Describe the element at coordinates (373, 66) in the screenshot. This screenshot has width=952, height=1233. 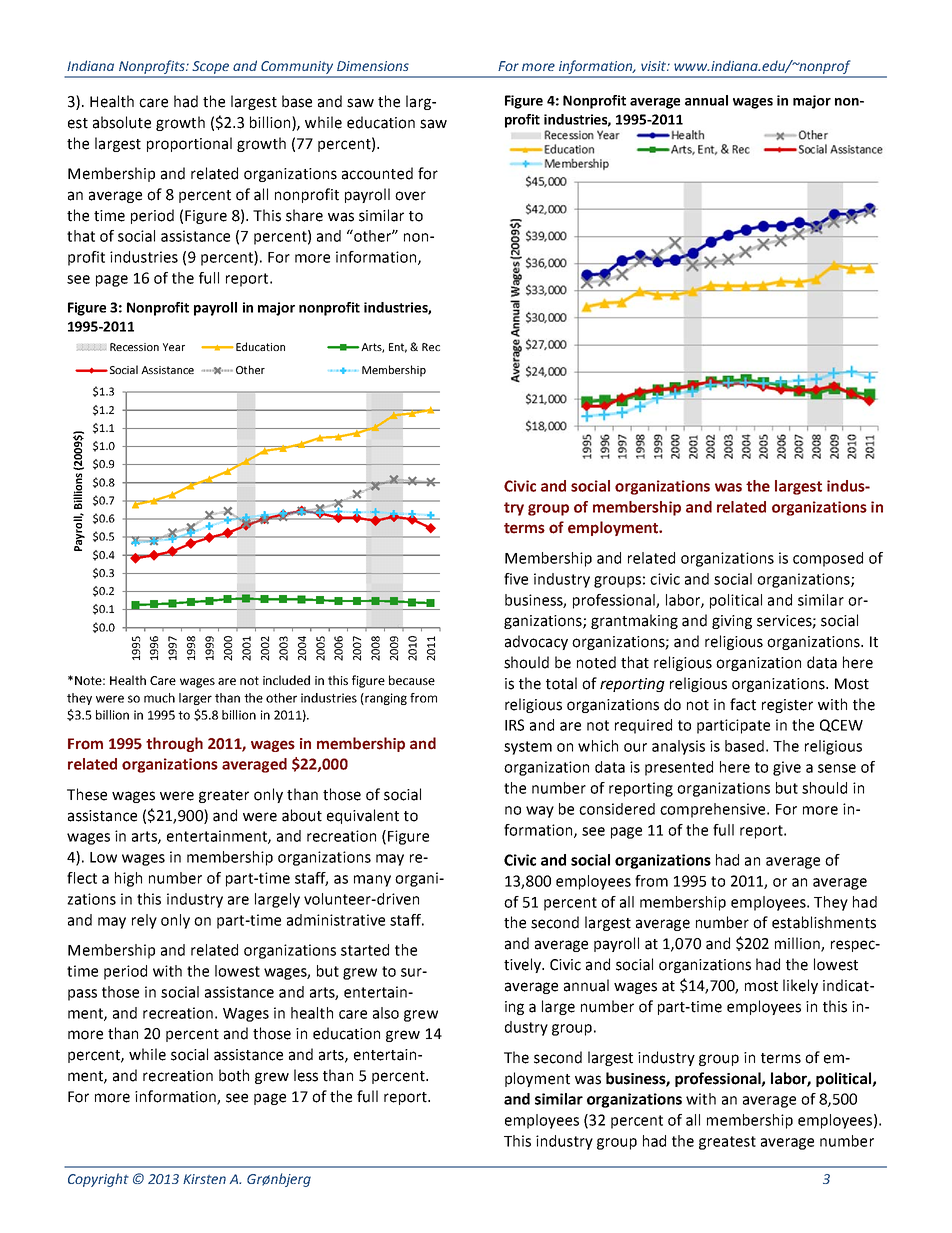
I see `Dimensions` at that location.
